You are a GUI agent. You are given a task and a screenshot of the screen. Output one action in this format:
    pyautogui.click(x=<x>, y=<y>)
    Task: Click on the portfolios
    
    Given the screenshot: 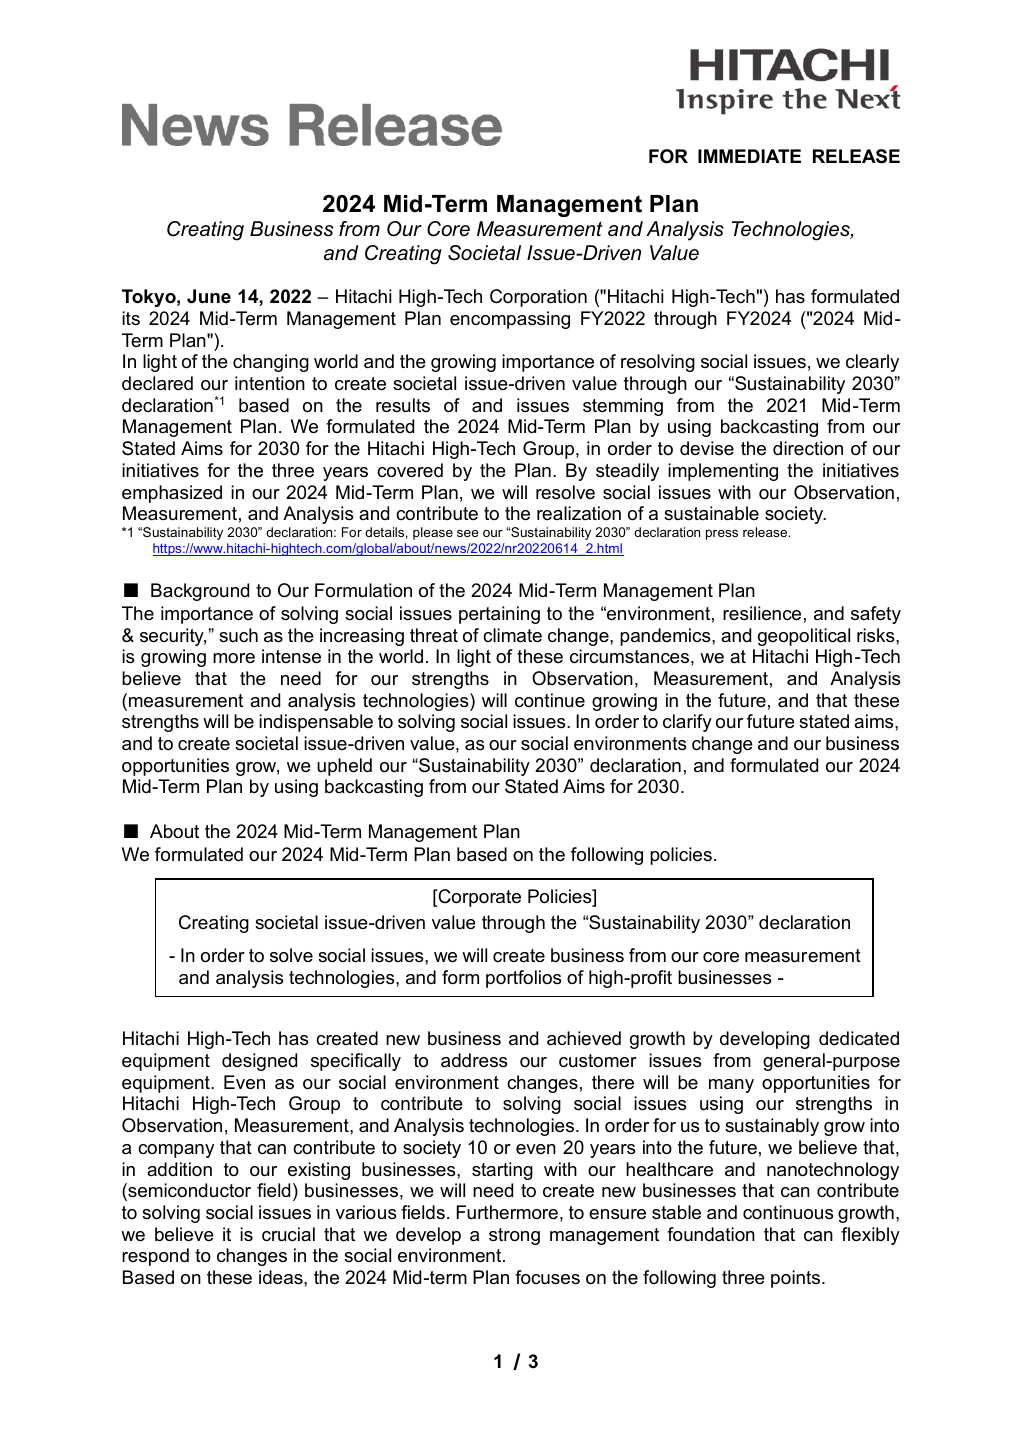 What is the action you would take?
    pyautogui.click(x=523, y=979)
